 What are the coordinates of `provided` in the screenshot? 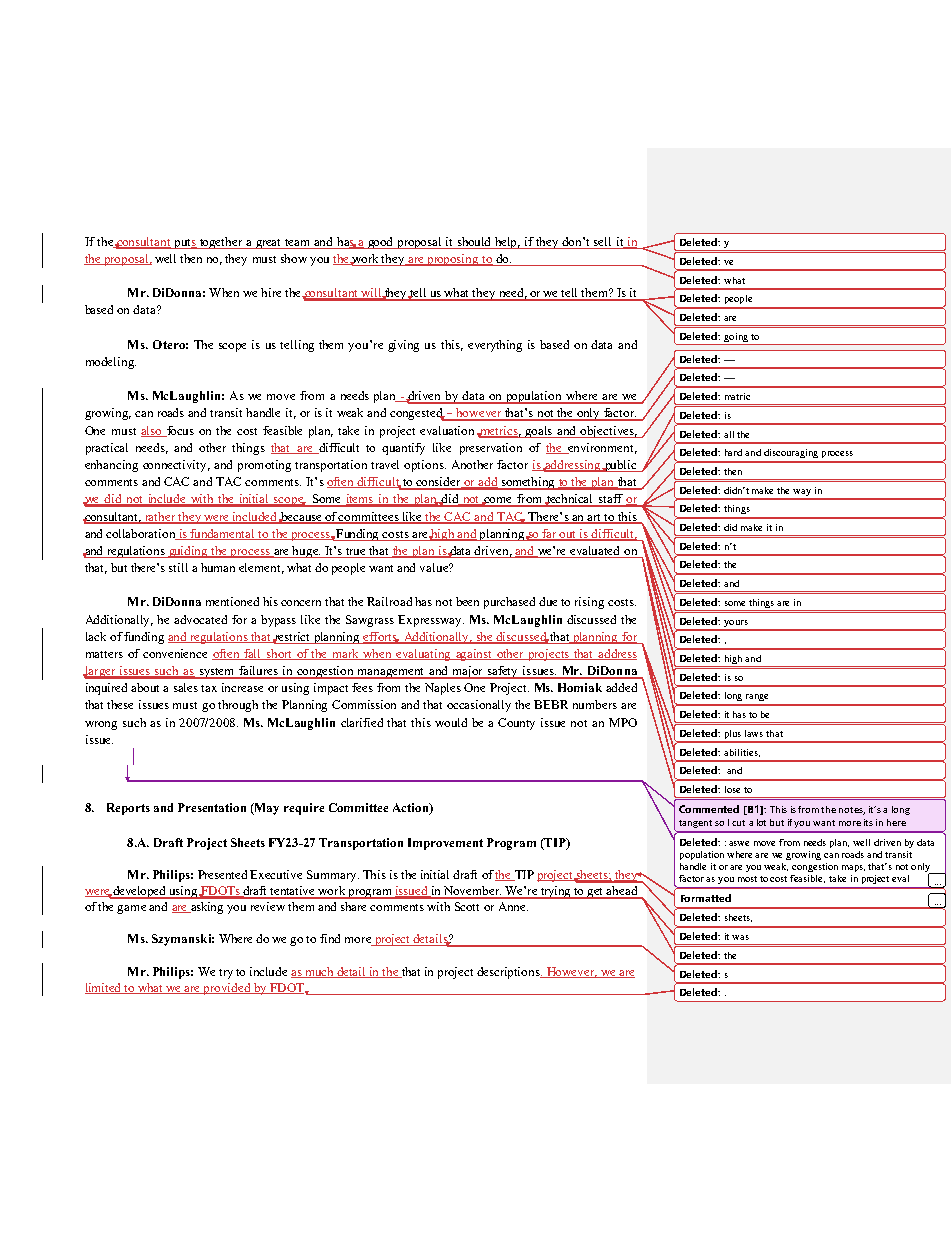 It's located at (227, 989).
